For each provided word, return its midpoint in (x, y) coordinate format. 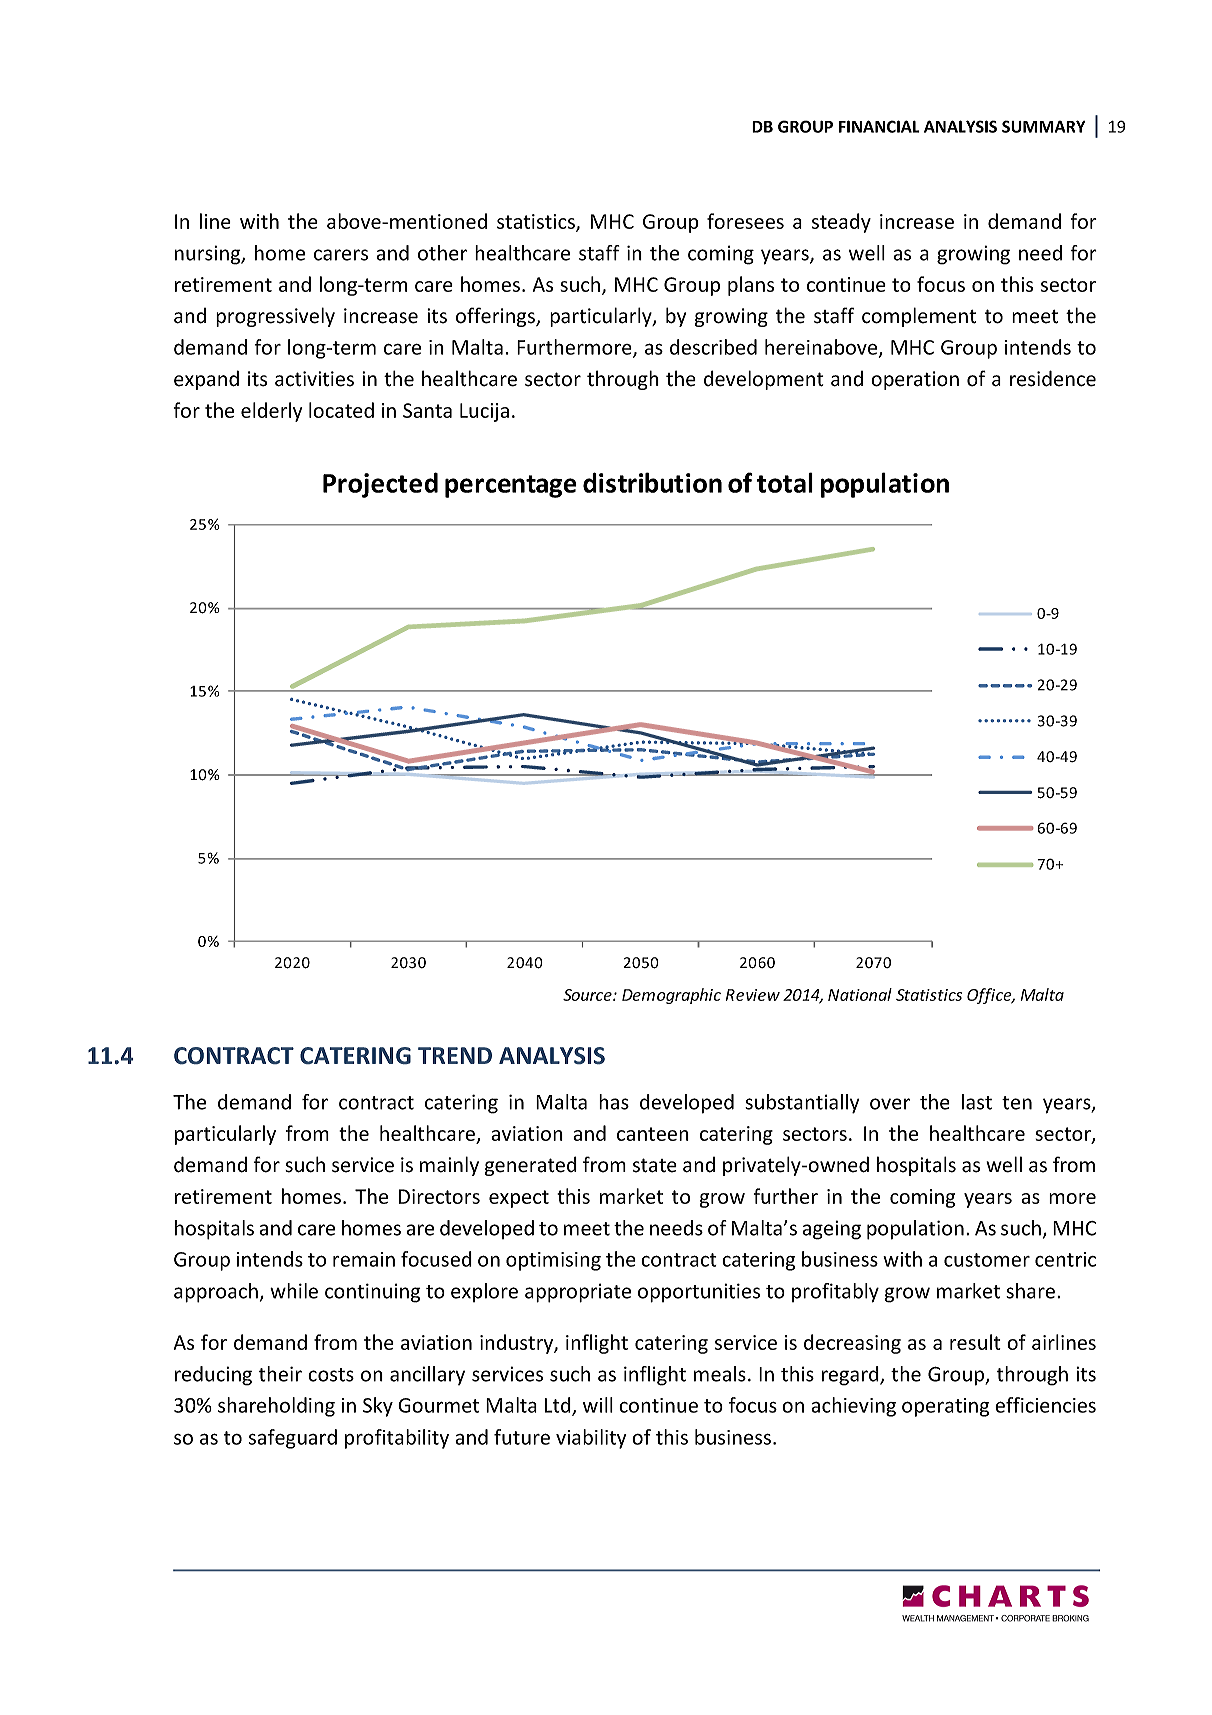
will (598, 1405)
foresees (745, 221)
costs (331, 1375)
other (442, 253)
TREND (455, 1055)
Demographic (671, 996)
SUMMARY (1043, 126)
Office (990, 996)
